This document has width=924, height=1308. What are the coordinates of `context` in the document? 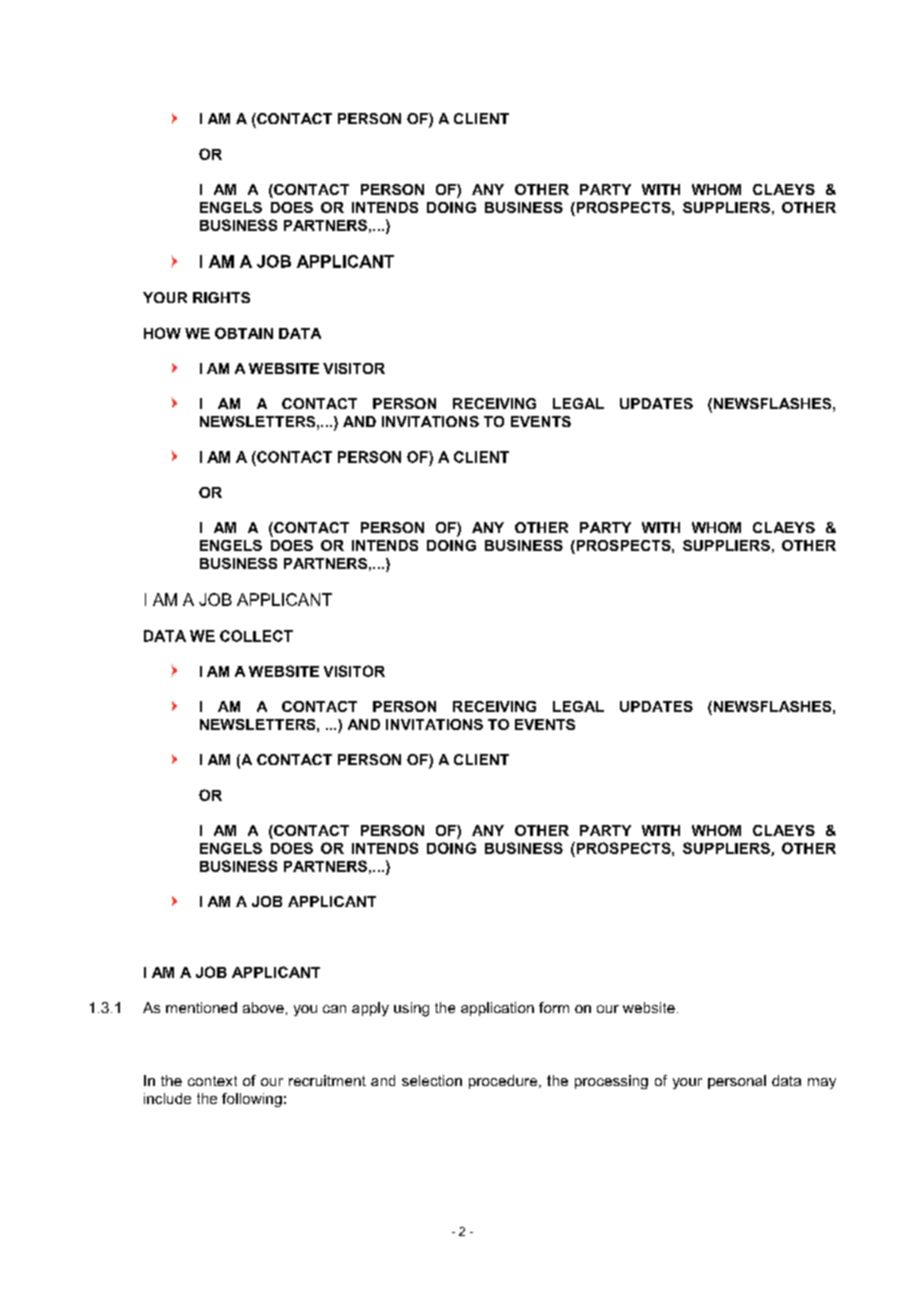 It's located at (212, 1081).
